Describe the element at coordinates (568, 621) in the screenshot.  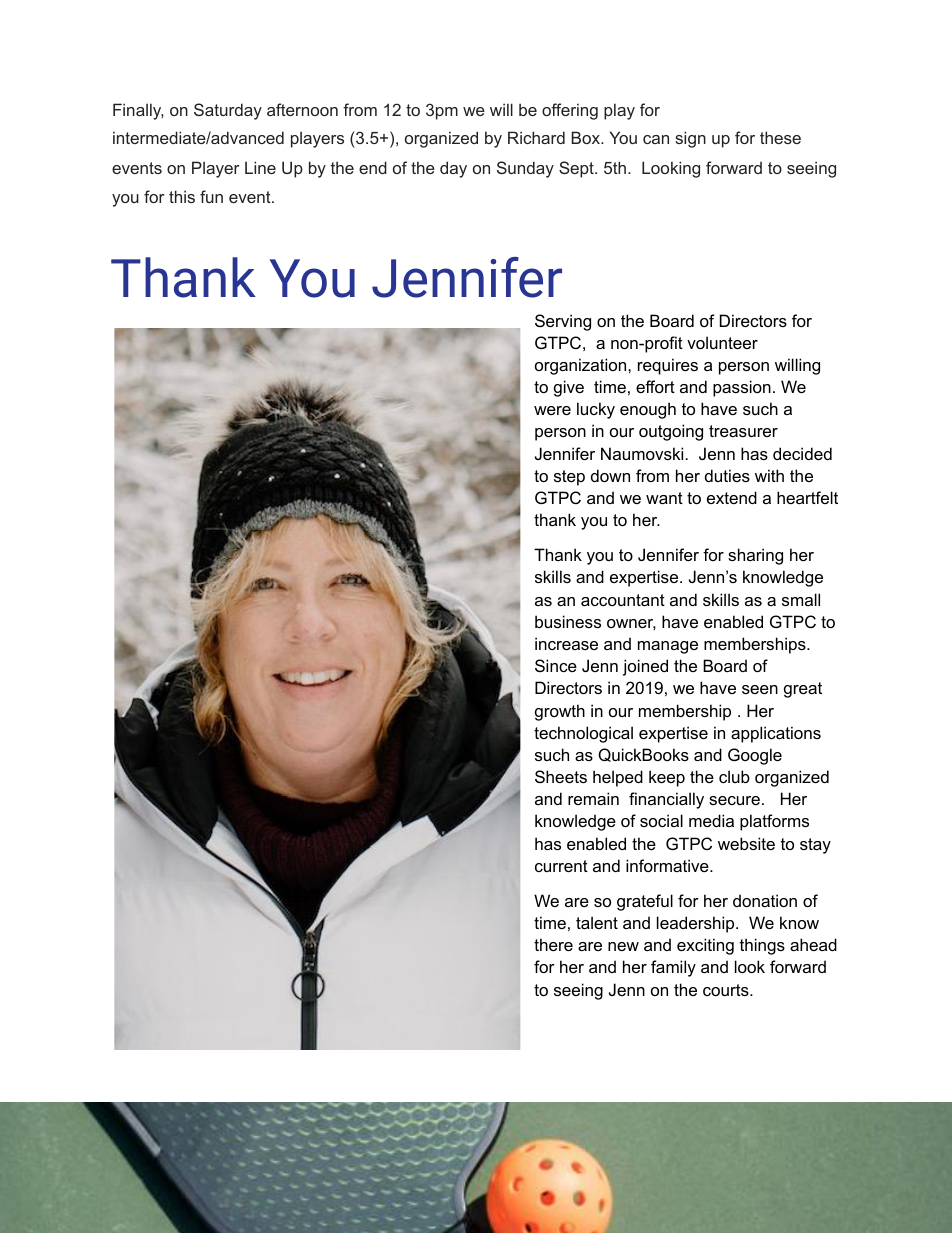
I see `business` at that location.
